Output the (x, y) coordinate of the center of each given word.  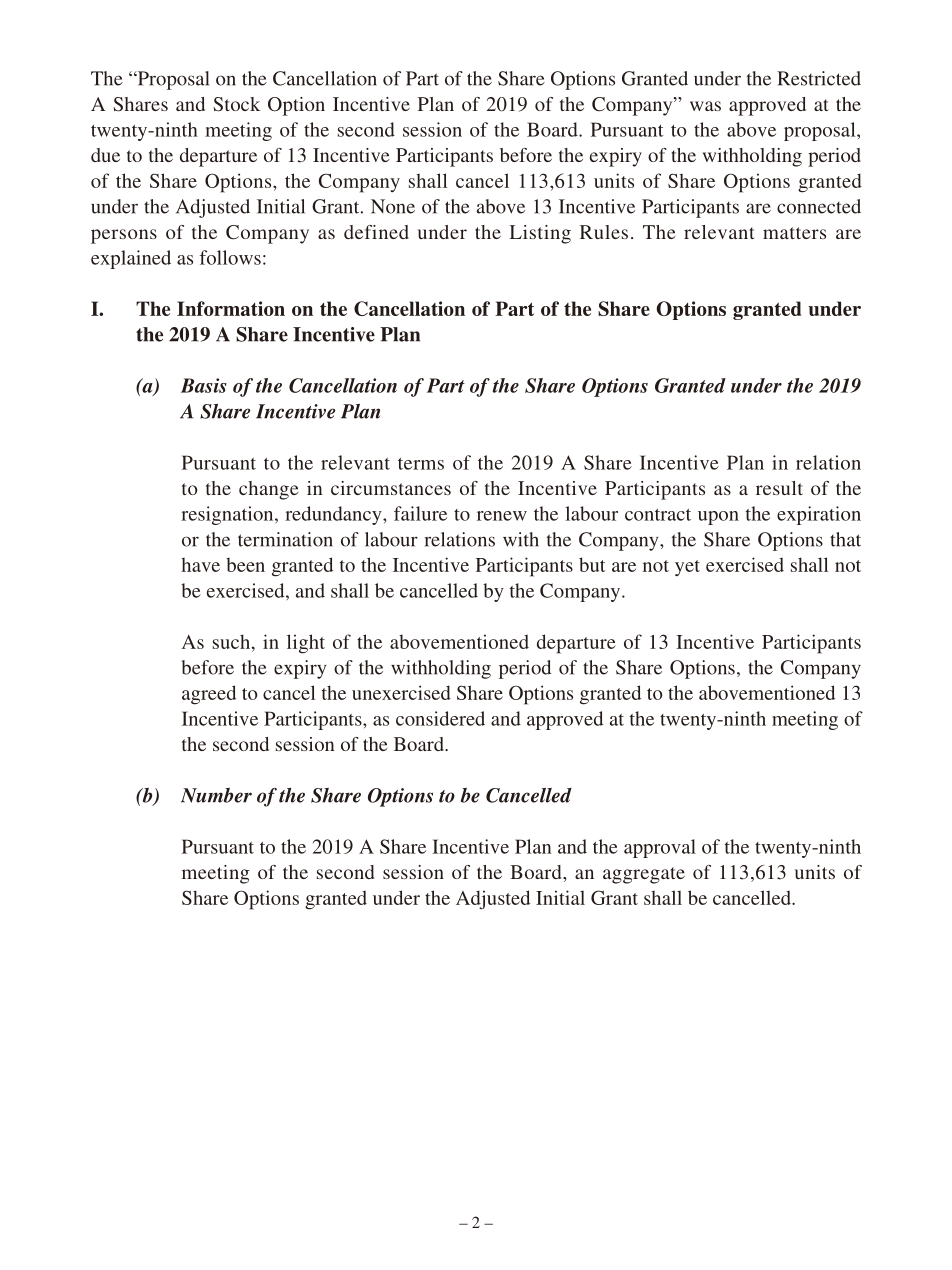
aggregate (644, 875)
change (268, 490)
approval (660, 848)
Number (216, 795)
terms (421, 464)
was (705, 106)
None (393, 206)
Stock (236, 104)
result (779, 488)
